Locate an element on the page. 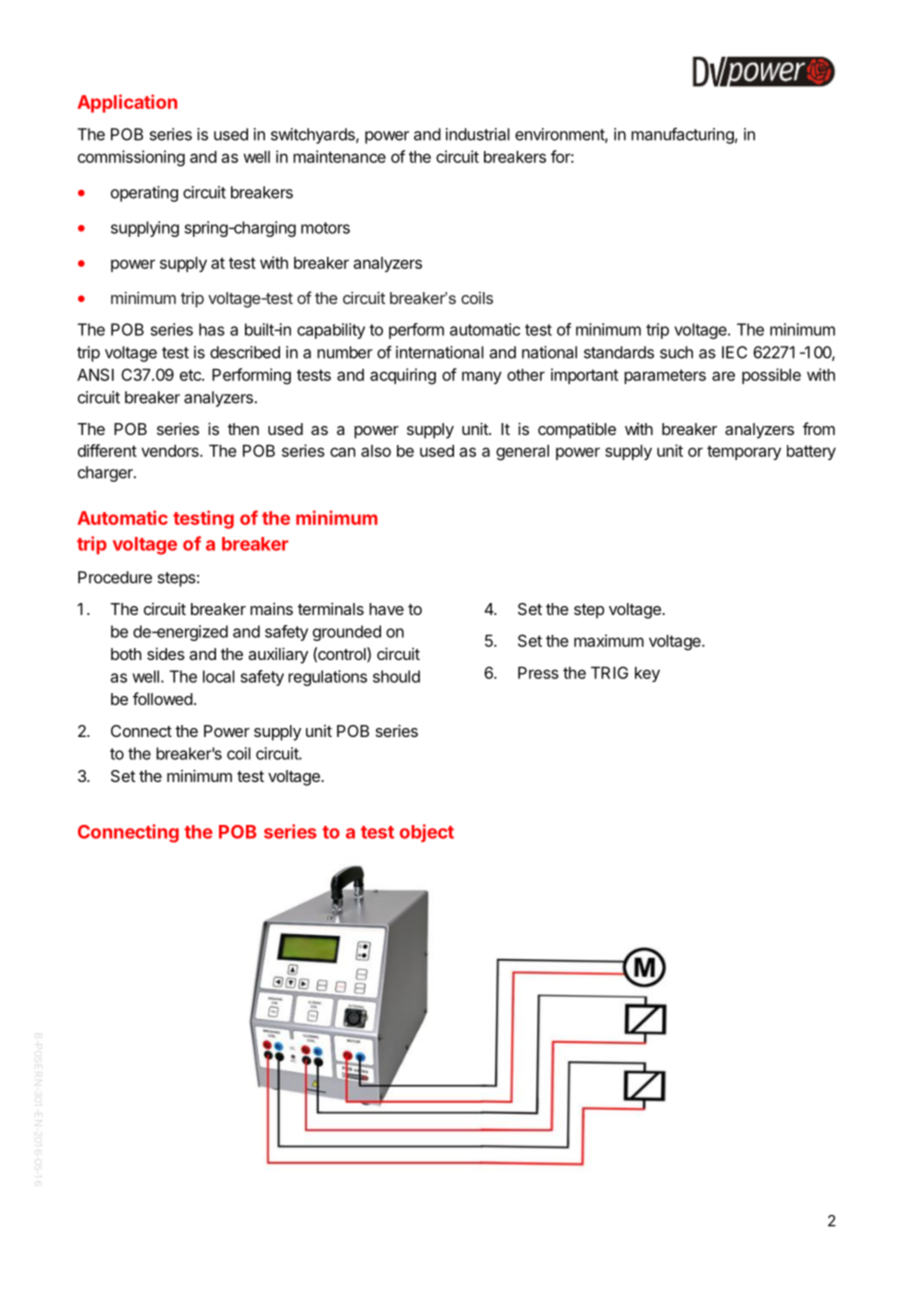  maximum is located at coordinates (609, 640).
